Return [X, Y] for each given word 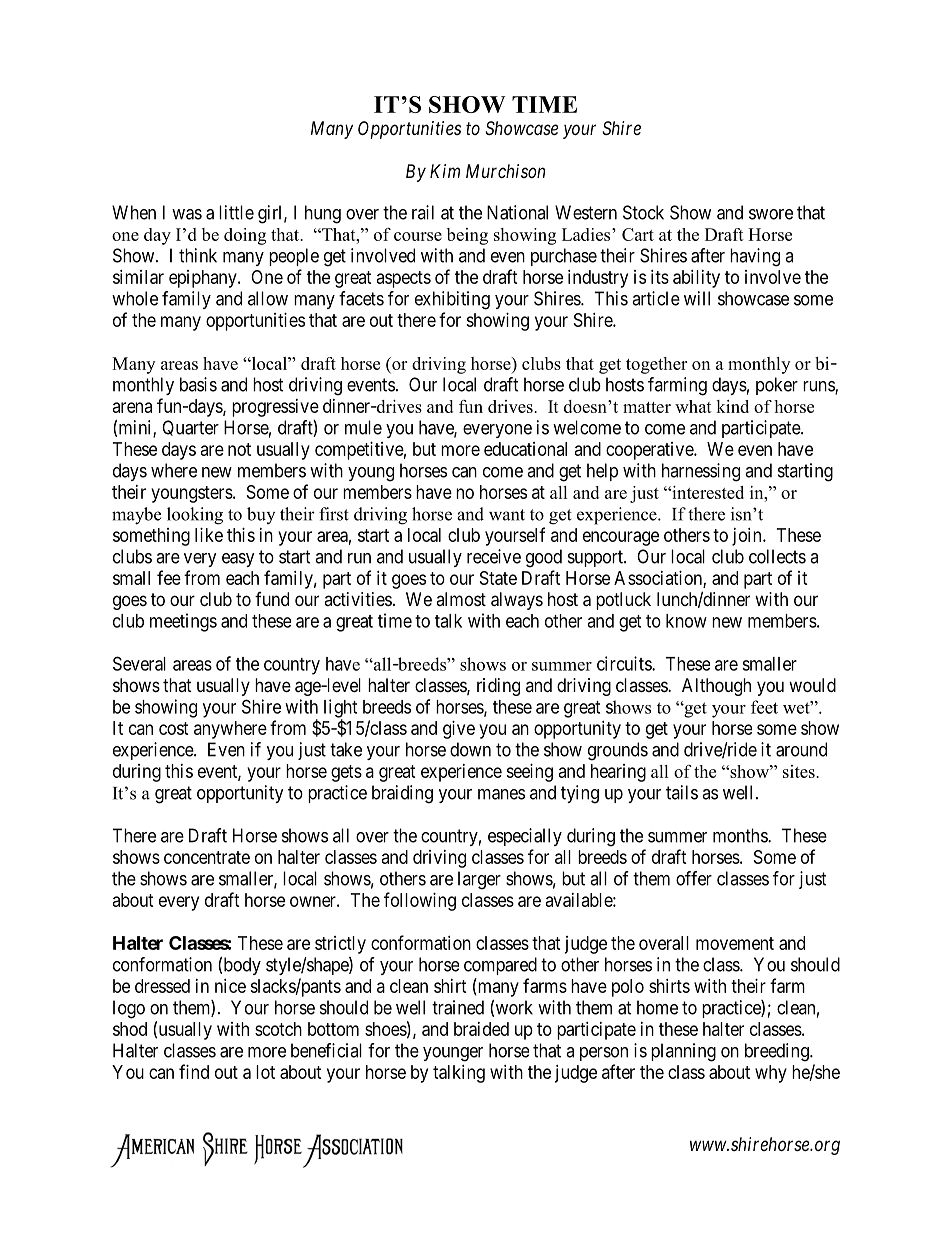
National [517, 212]
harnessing [701, 472]
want [507, 515]
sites [800, 771]
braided [481, 1029]
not [239, 449]
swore [771, 214]
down [470, 749]
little [236, 212]
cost [174, 728]
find [194, 1071]
